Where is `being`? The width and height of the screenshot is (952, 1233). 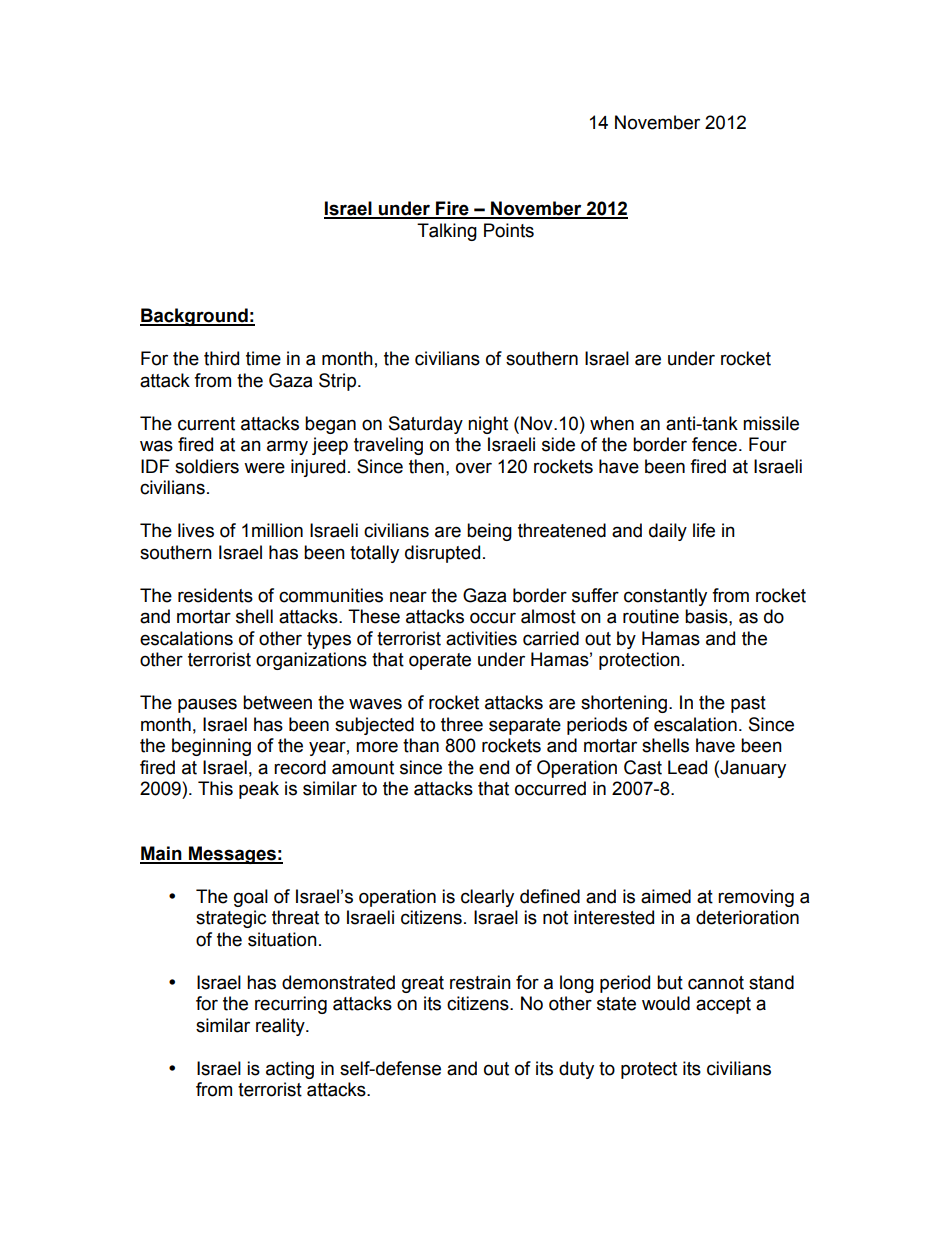
being is located at coordinates (489, 532).
